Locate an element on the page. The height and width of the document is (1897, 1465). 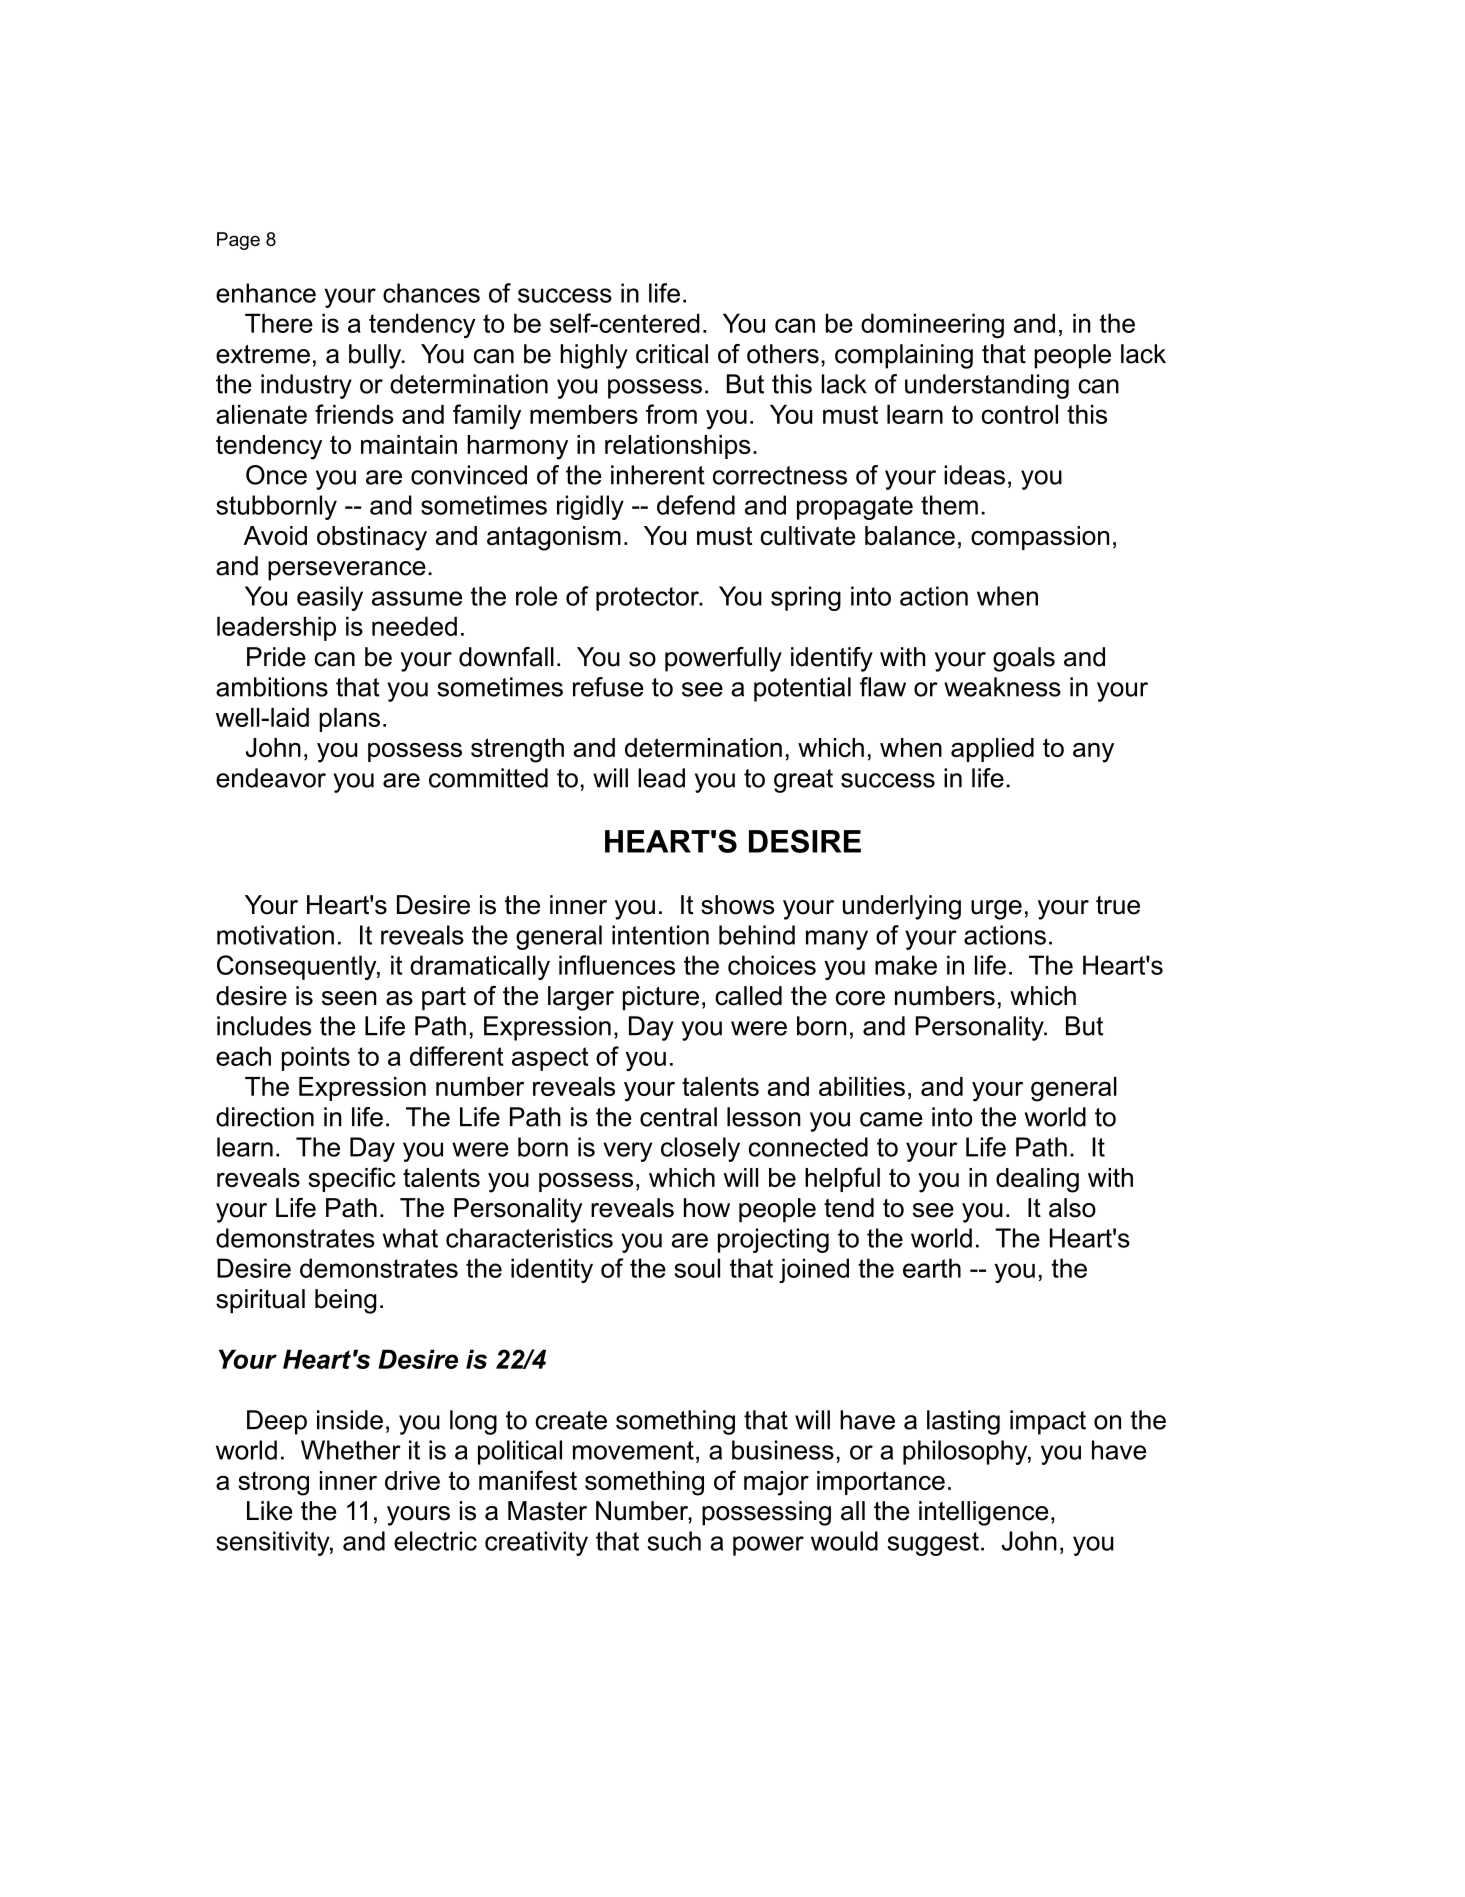
dealing is located at coordinates (1037, 1180).
